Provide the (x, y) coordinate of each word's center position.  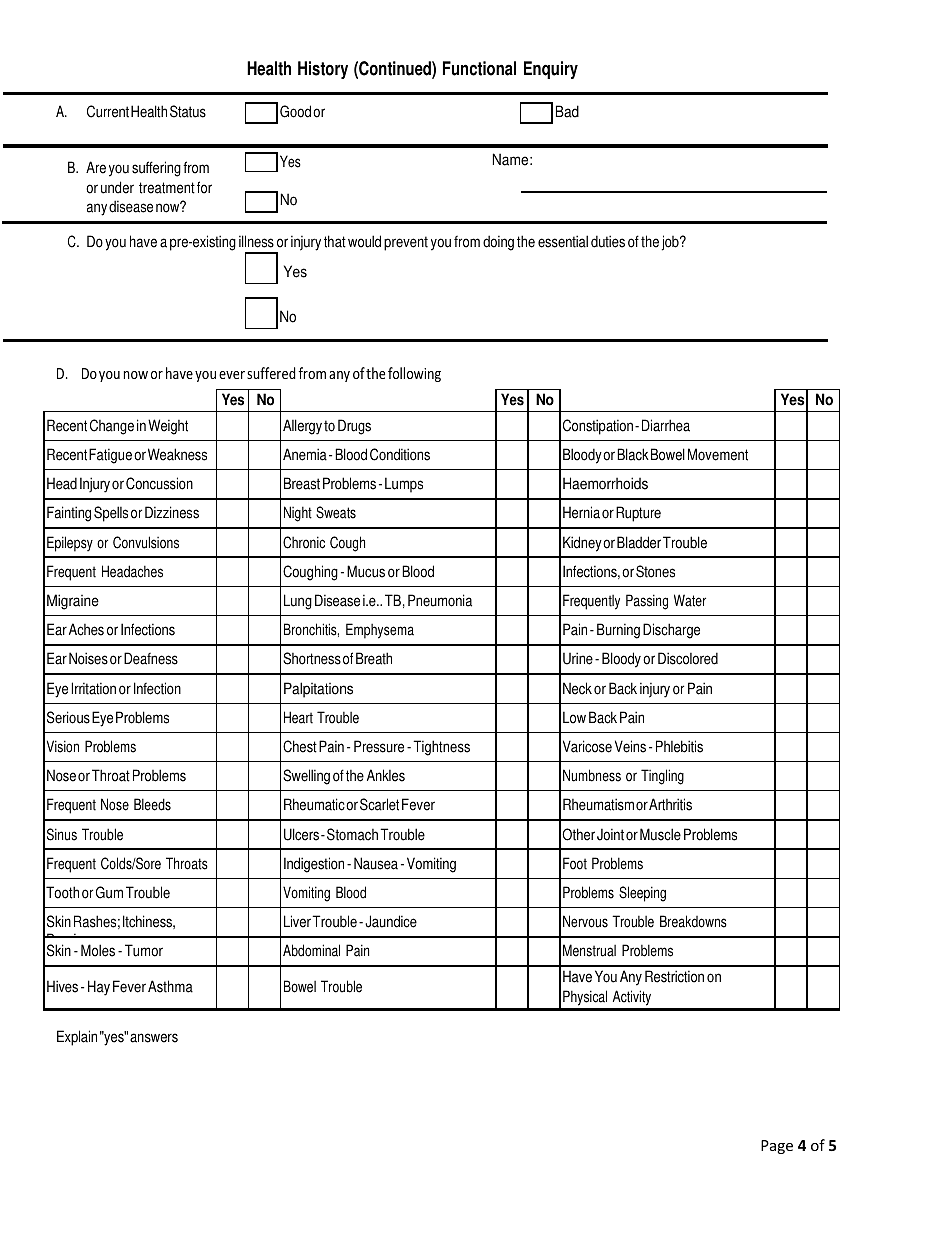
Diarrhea (666, 425)
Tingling (662, 777)
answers (154, 1038)
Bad (567, 111)
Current (108, 111)
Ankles (386, 775)
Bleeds (152, 804)
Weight (168, 427)
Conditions (400, 454)
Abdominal (311, 950)
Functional (479, 68)
